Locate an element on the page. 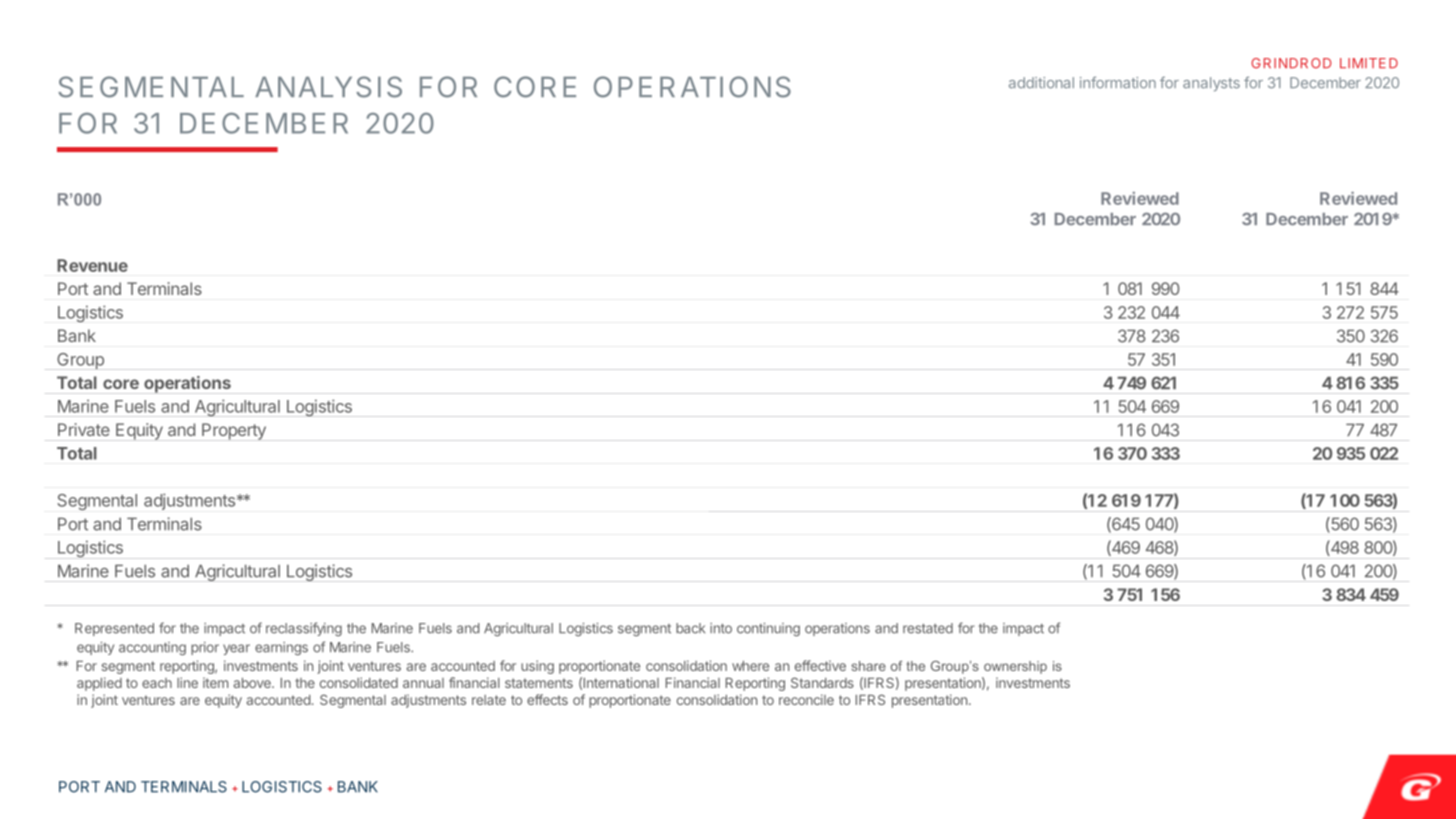 The image size is (1456, 819). Represented is located at coordinates (114, 629).
